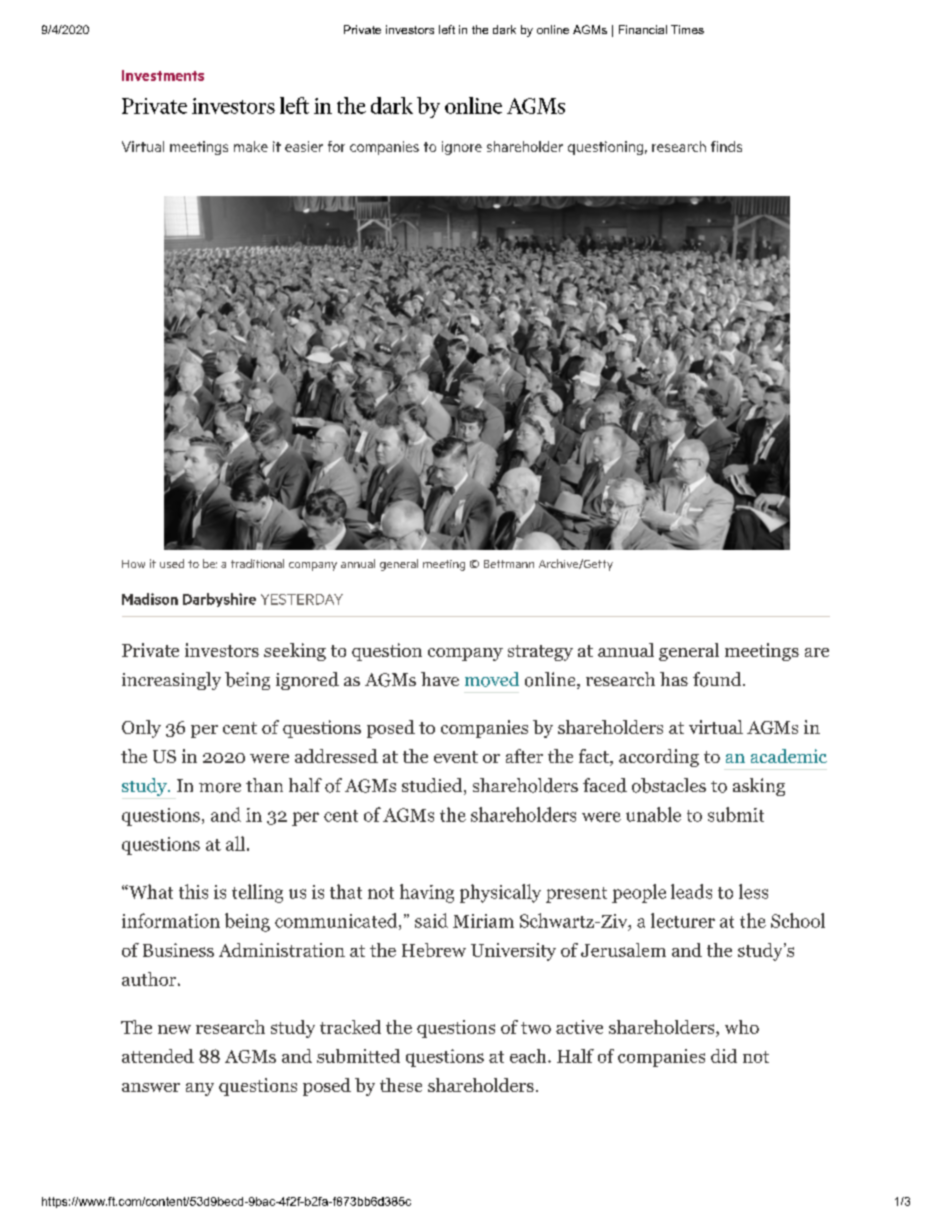  What do you see at coordinates (540, 653) in the image?
I see `strategy` at bounding box center [540, 653].
